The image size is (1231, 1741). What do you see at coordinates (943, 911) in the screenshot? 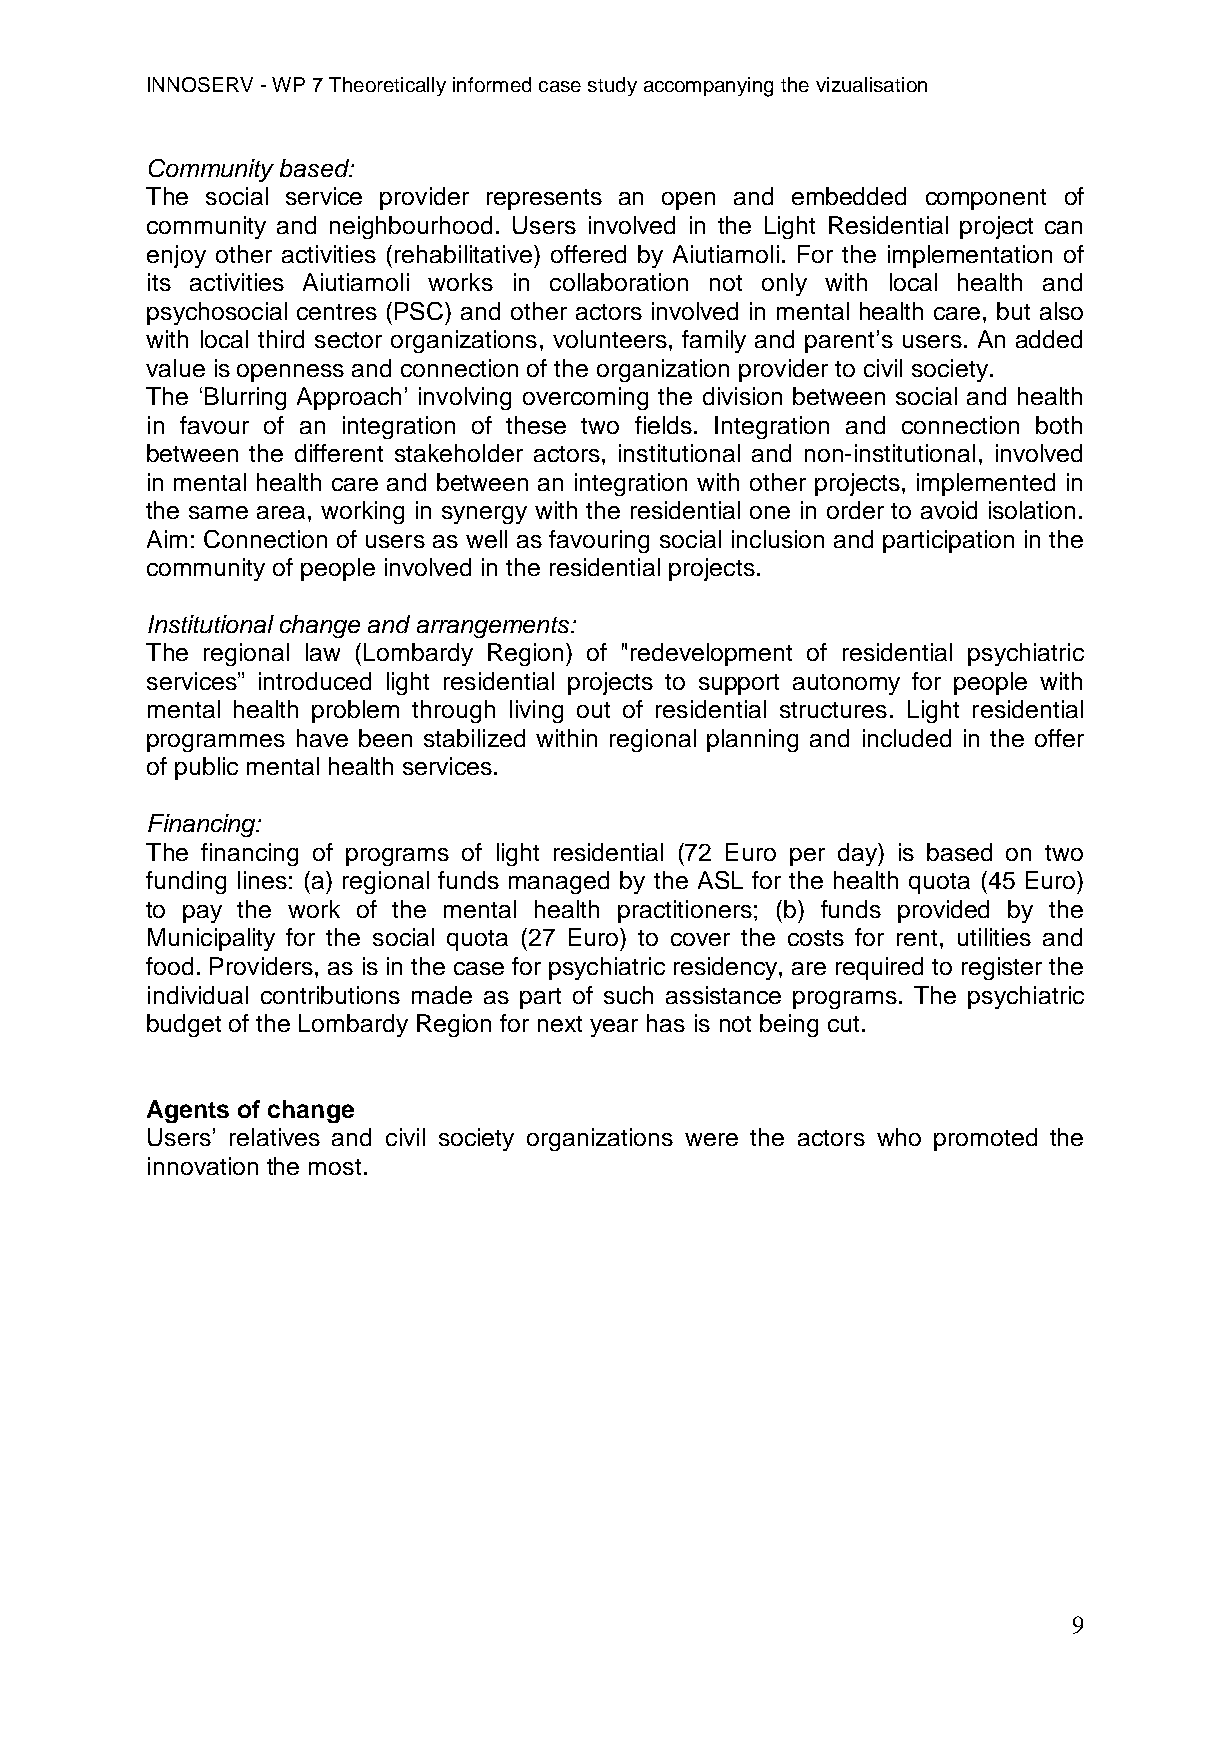
I see `provided` at bounding box center [943, 911].
